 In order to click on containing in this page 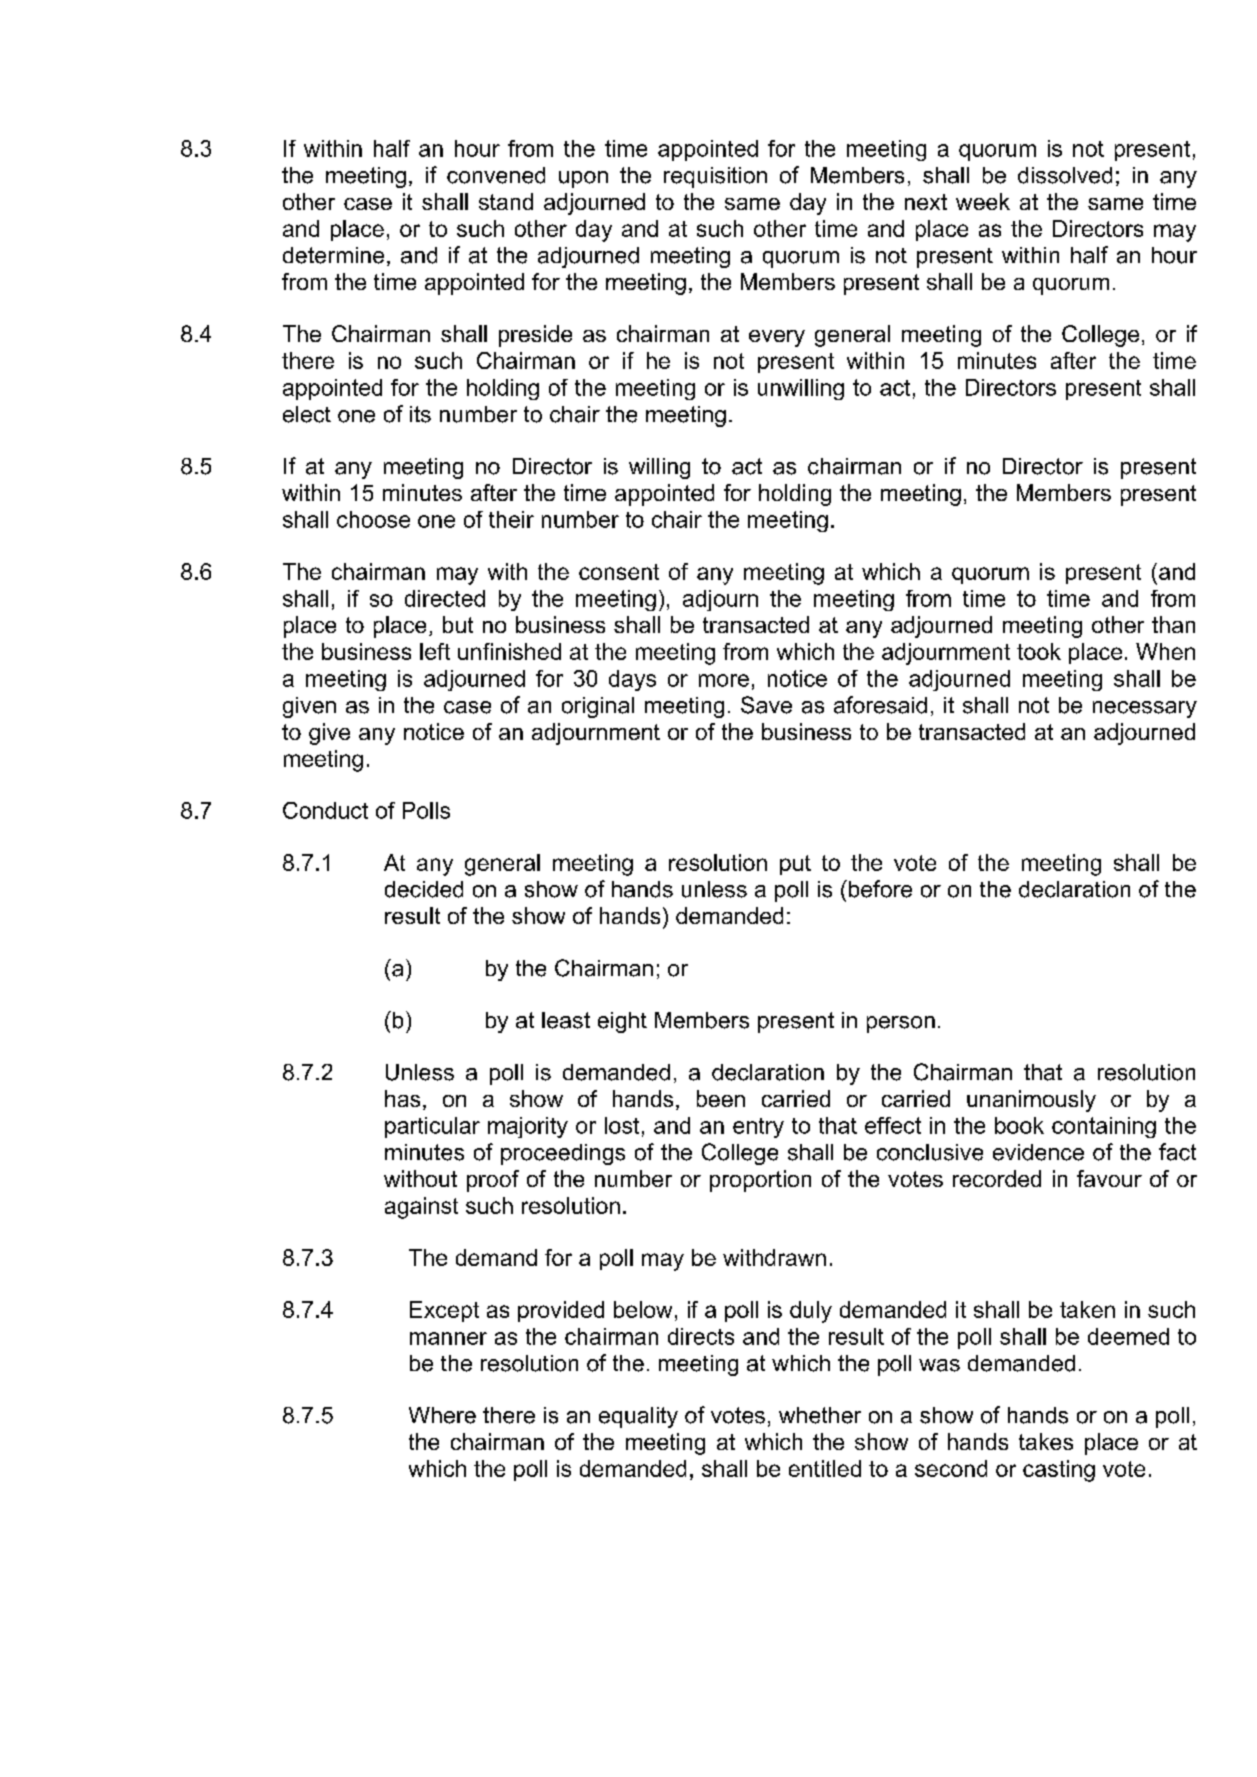, I will do `click(1104, 1127)`.
